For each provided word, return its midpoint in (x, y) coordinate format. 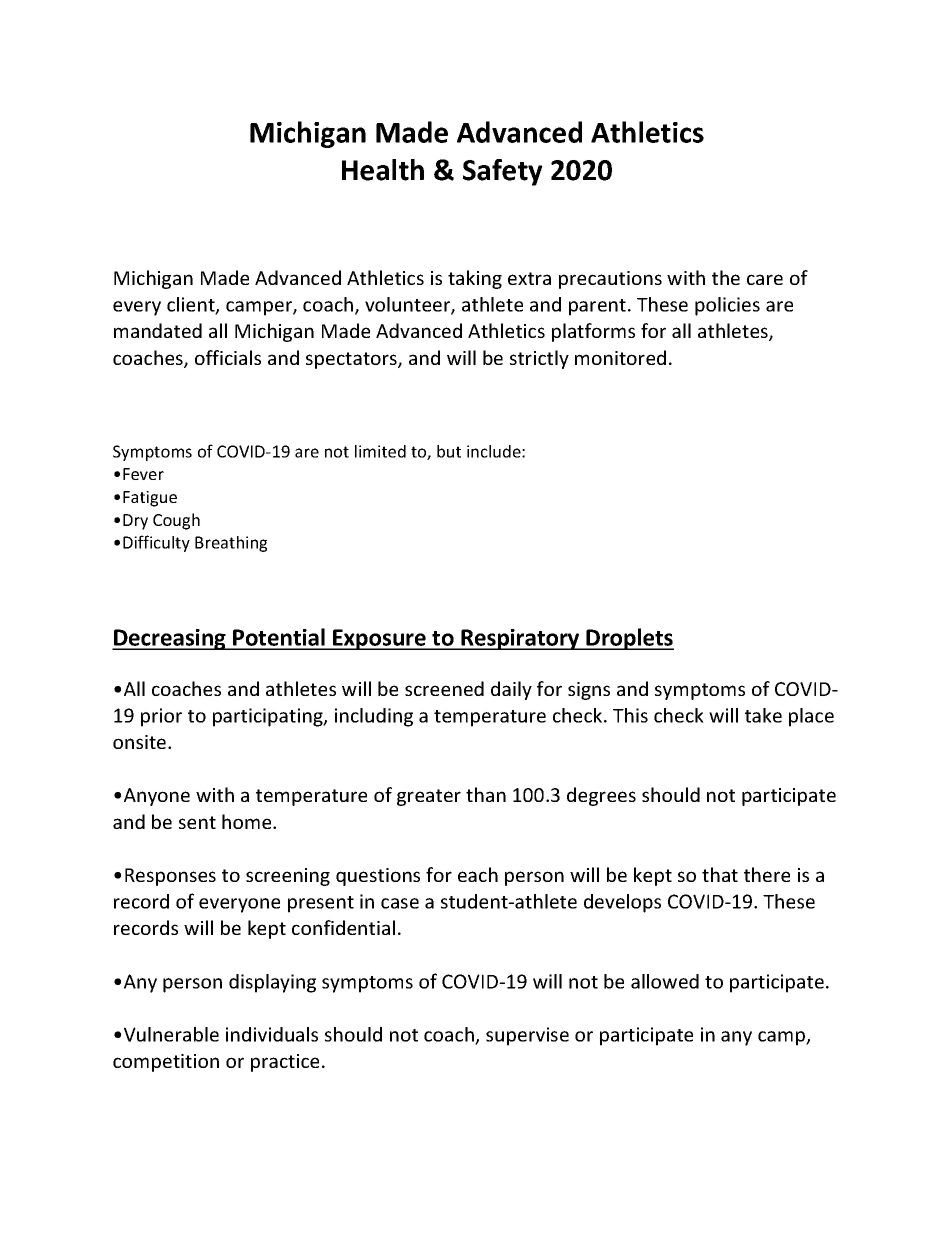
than (486, 794)
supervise (527, 1036)
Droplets (629, 639)
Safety (503, 172)
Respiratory (520, 639)
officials (228, 357)
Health (383, 170)
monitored (620, 357)
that (720, 874)
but (449, 451)
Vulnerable (171, 1034)
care (765, 279)
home (248, 821)
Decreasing (170, 639)
